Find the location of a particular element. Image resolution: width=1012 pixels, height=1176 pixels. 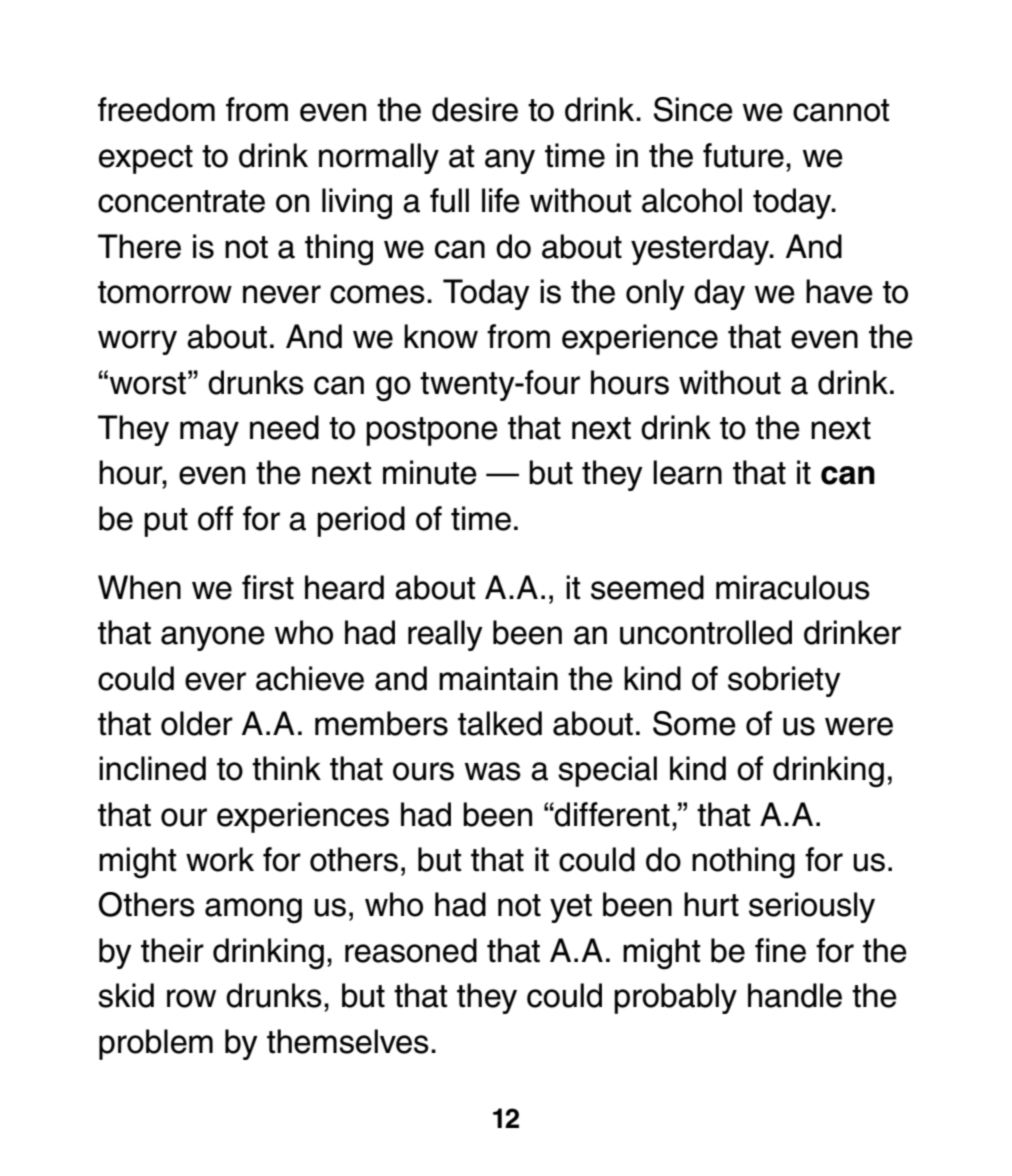

desire is located at coordinates (475, 109).
